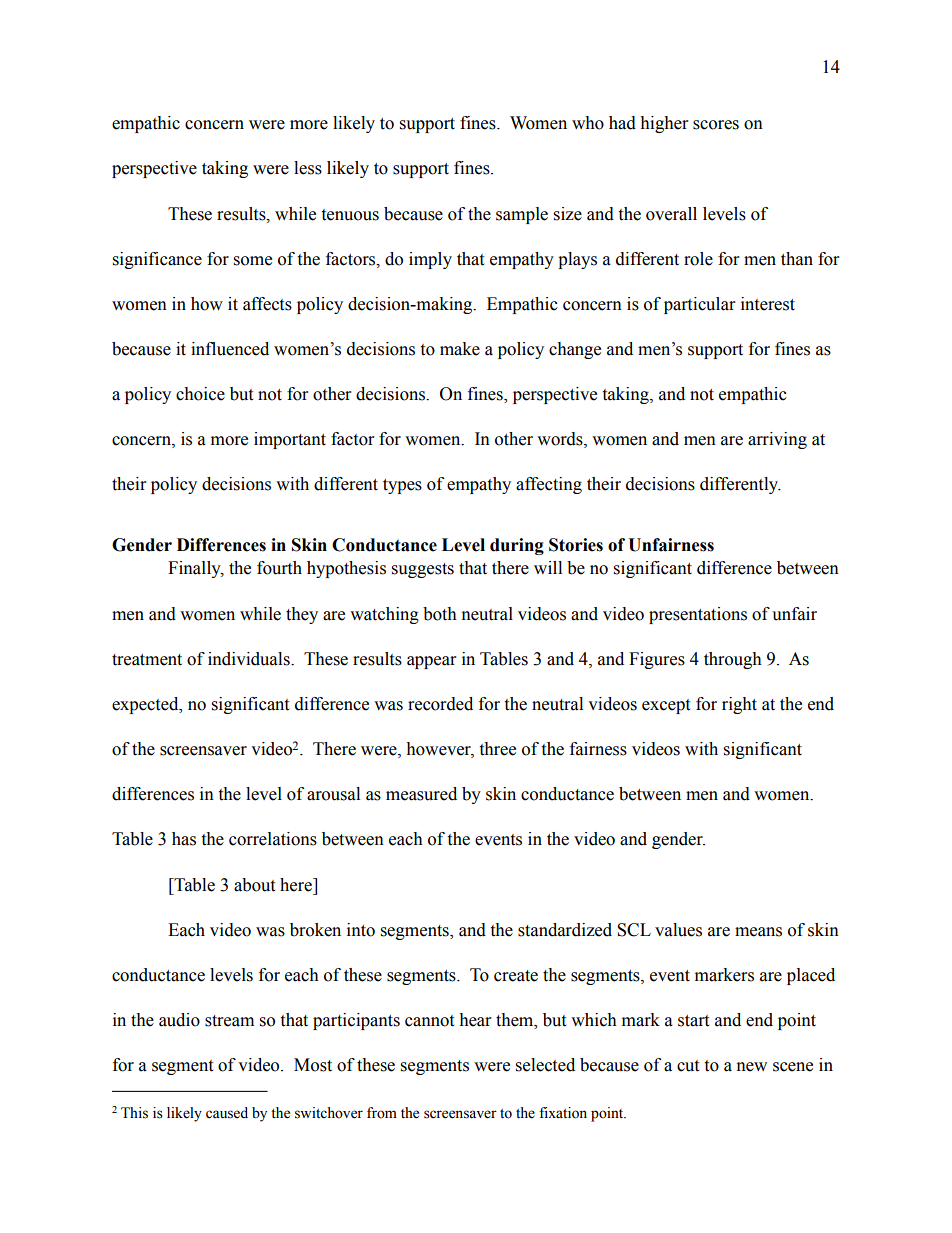 This screenshot has height=1233, width=952. What do you see at coordinates (290, 440) in the screenshot?
I see `important` at bounding box center [290, 440].
